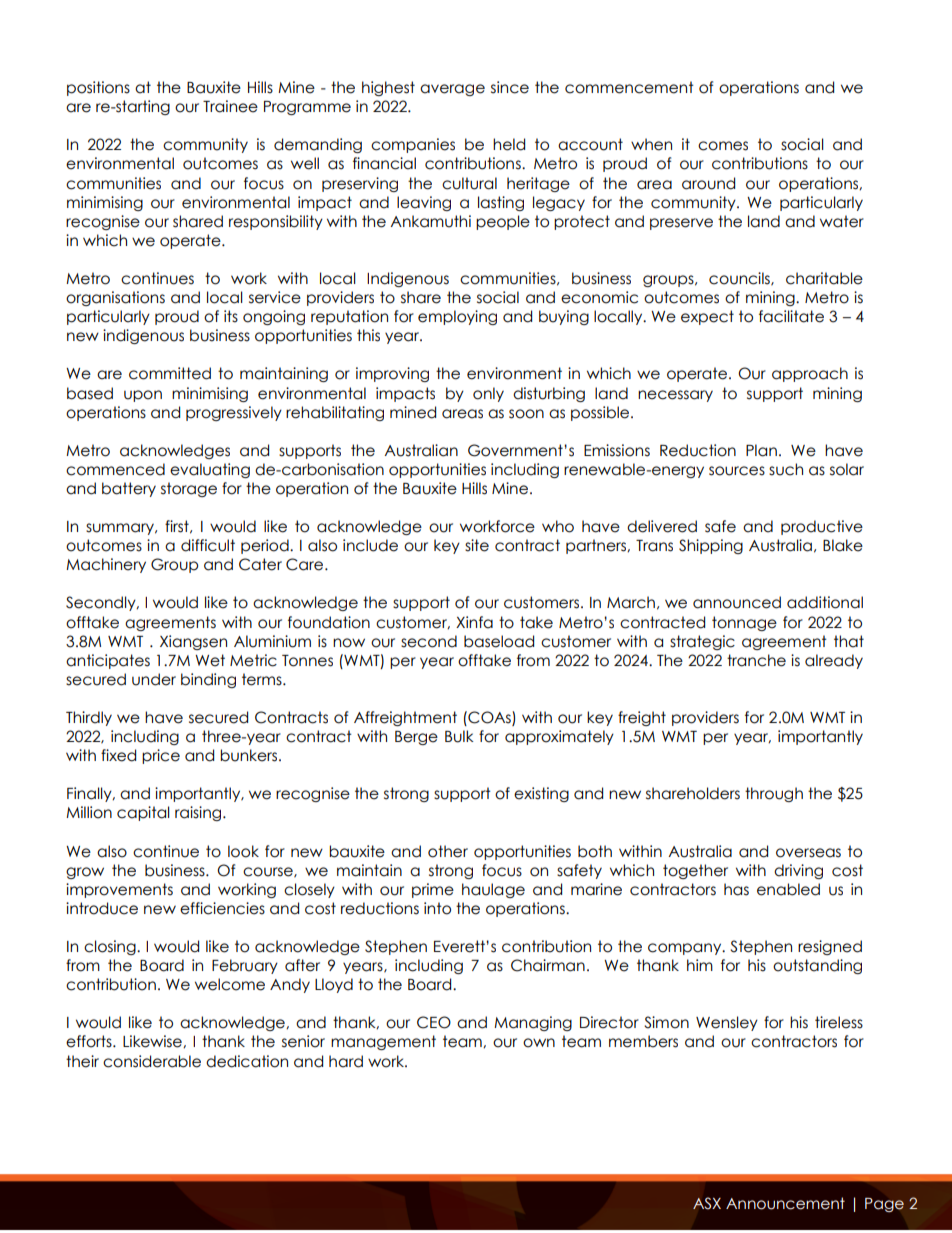 The image size is (952, 1233). What do you see at coordinates (448, 851) in the page?
I see `other` at bounding box center [448, 851].
